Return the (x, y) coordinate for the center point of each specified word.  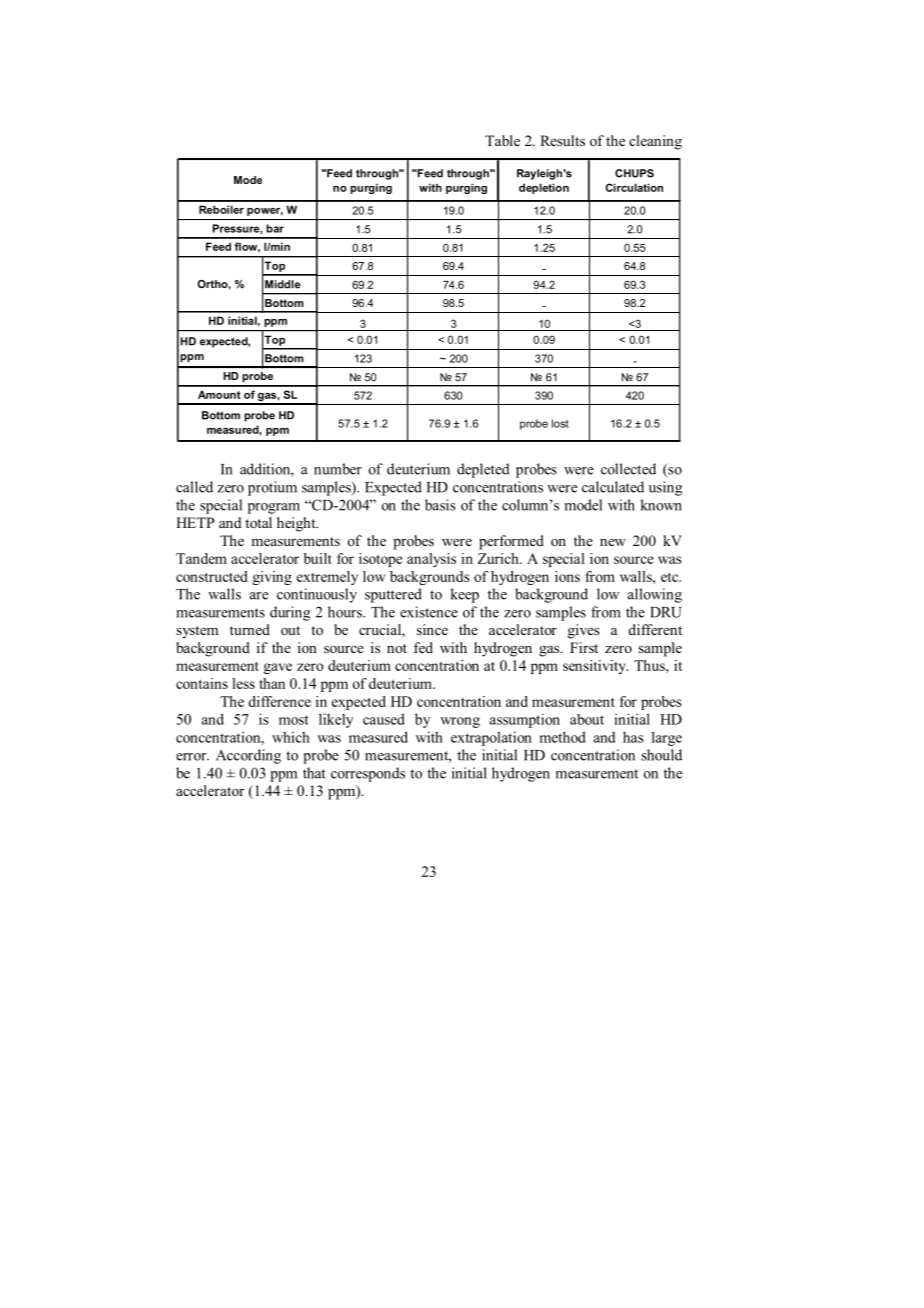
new (613, 542)
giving (272, 578)
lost (560, 423)
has (633, 737)
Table (502, 140)
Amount (219, 394)
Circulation (634, 187)
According (248, 756)
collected (628, 469)
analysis (431, 560)
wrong (460, 722)
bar (275, 228)
